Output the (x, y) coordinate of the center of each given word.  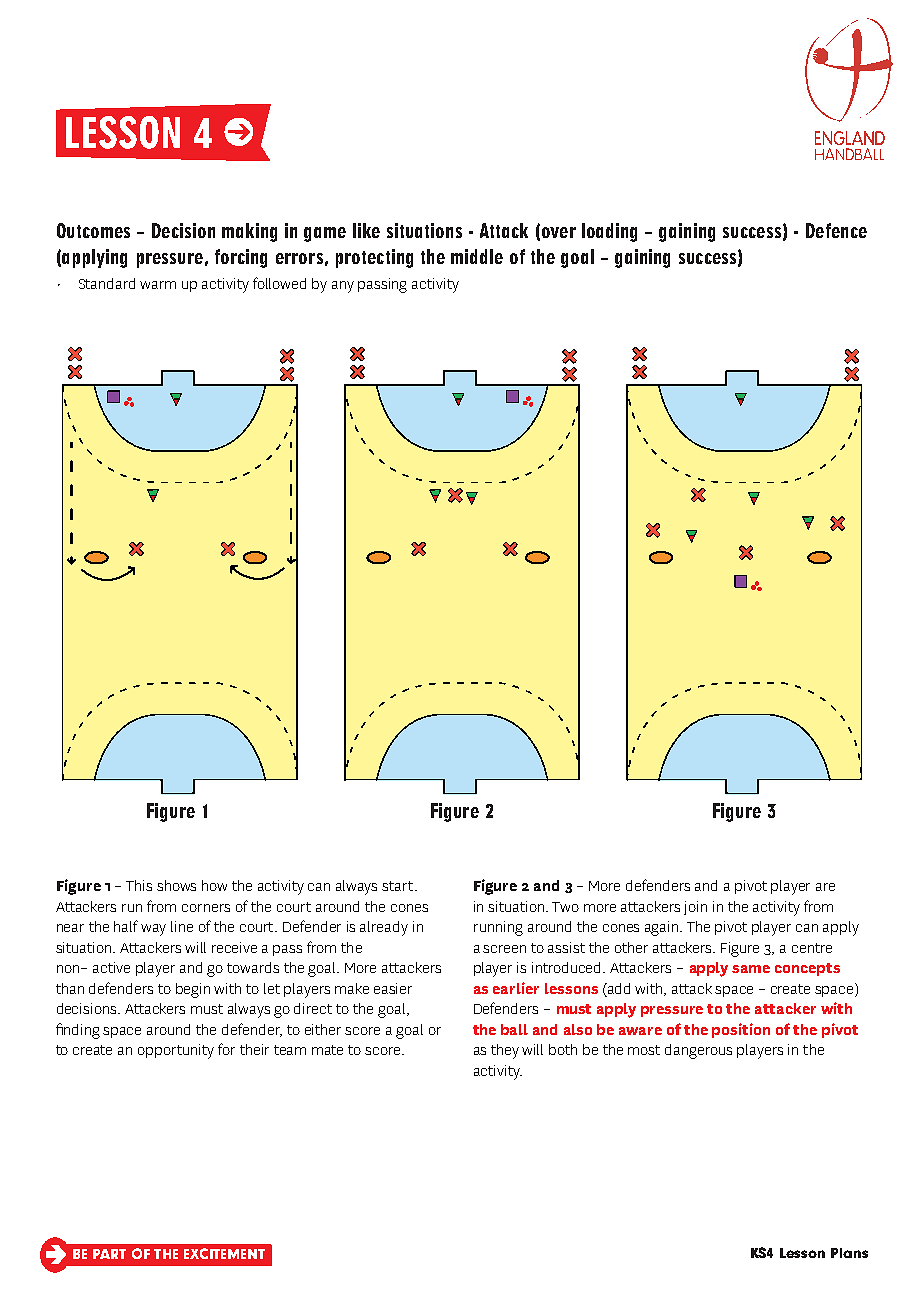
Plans (849, 1253)
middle (477, 256)
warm (158, 285)
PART (109, 1254)
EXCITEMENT (224, 1253)
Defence (836, 230)
